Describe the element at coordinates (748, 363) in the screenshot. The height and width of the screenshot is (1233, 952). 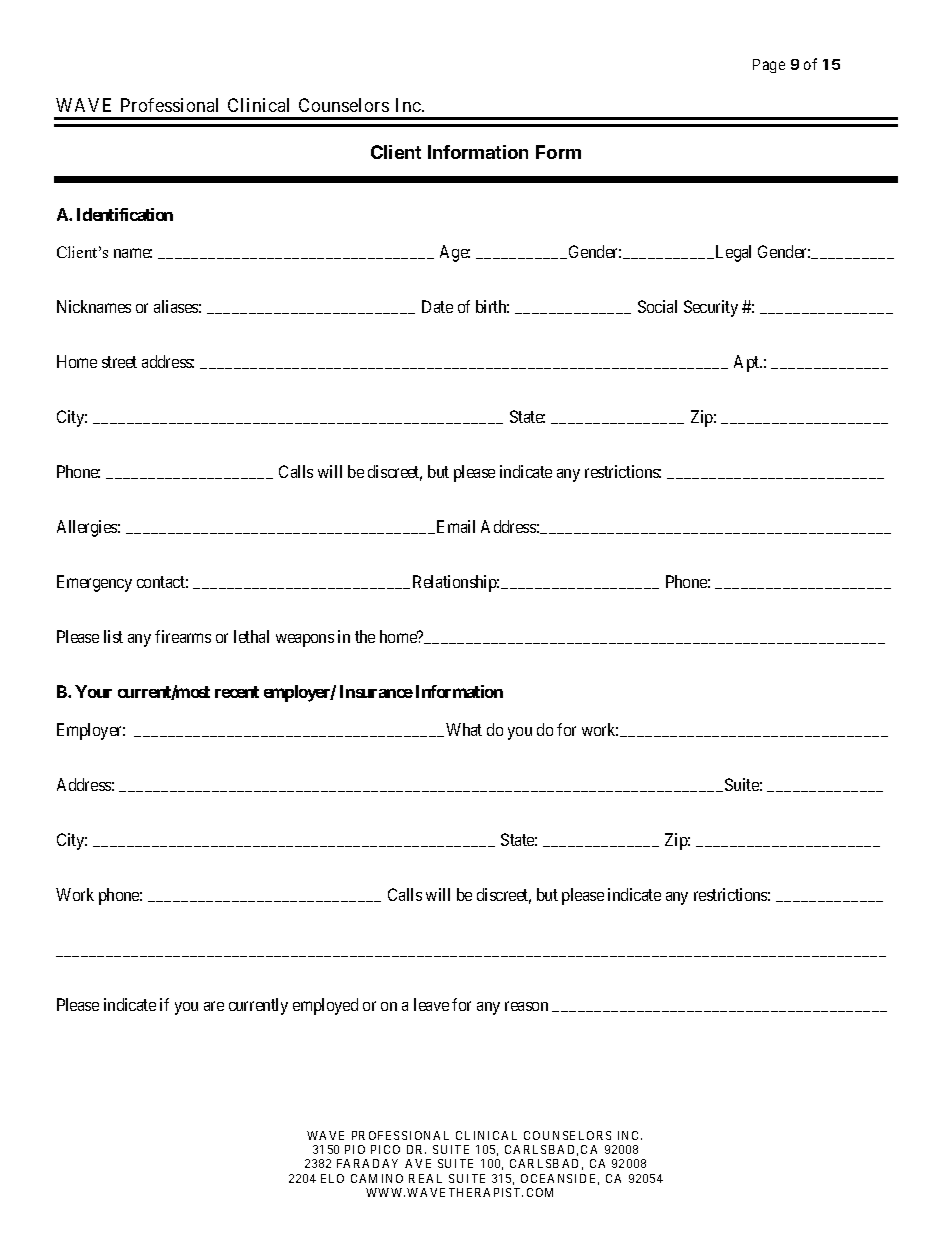
I see `Apt` at that location.
